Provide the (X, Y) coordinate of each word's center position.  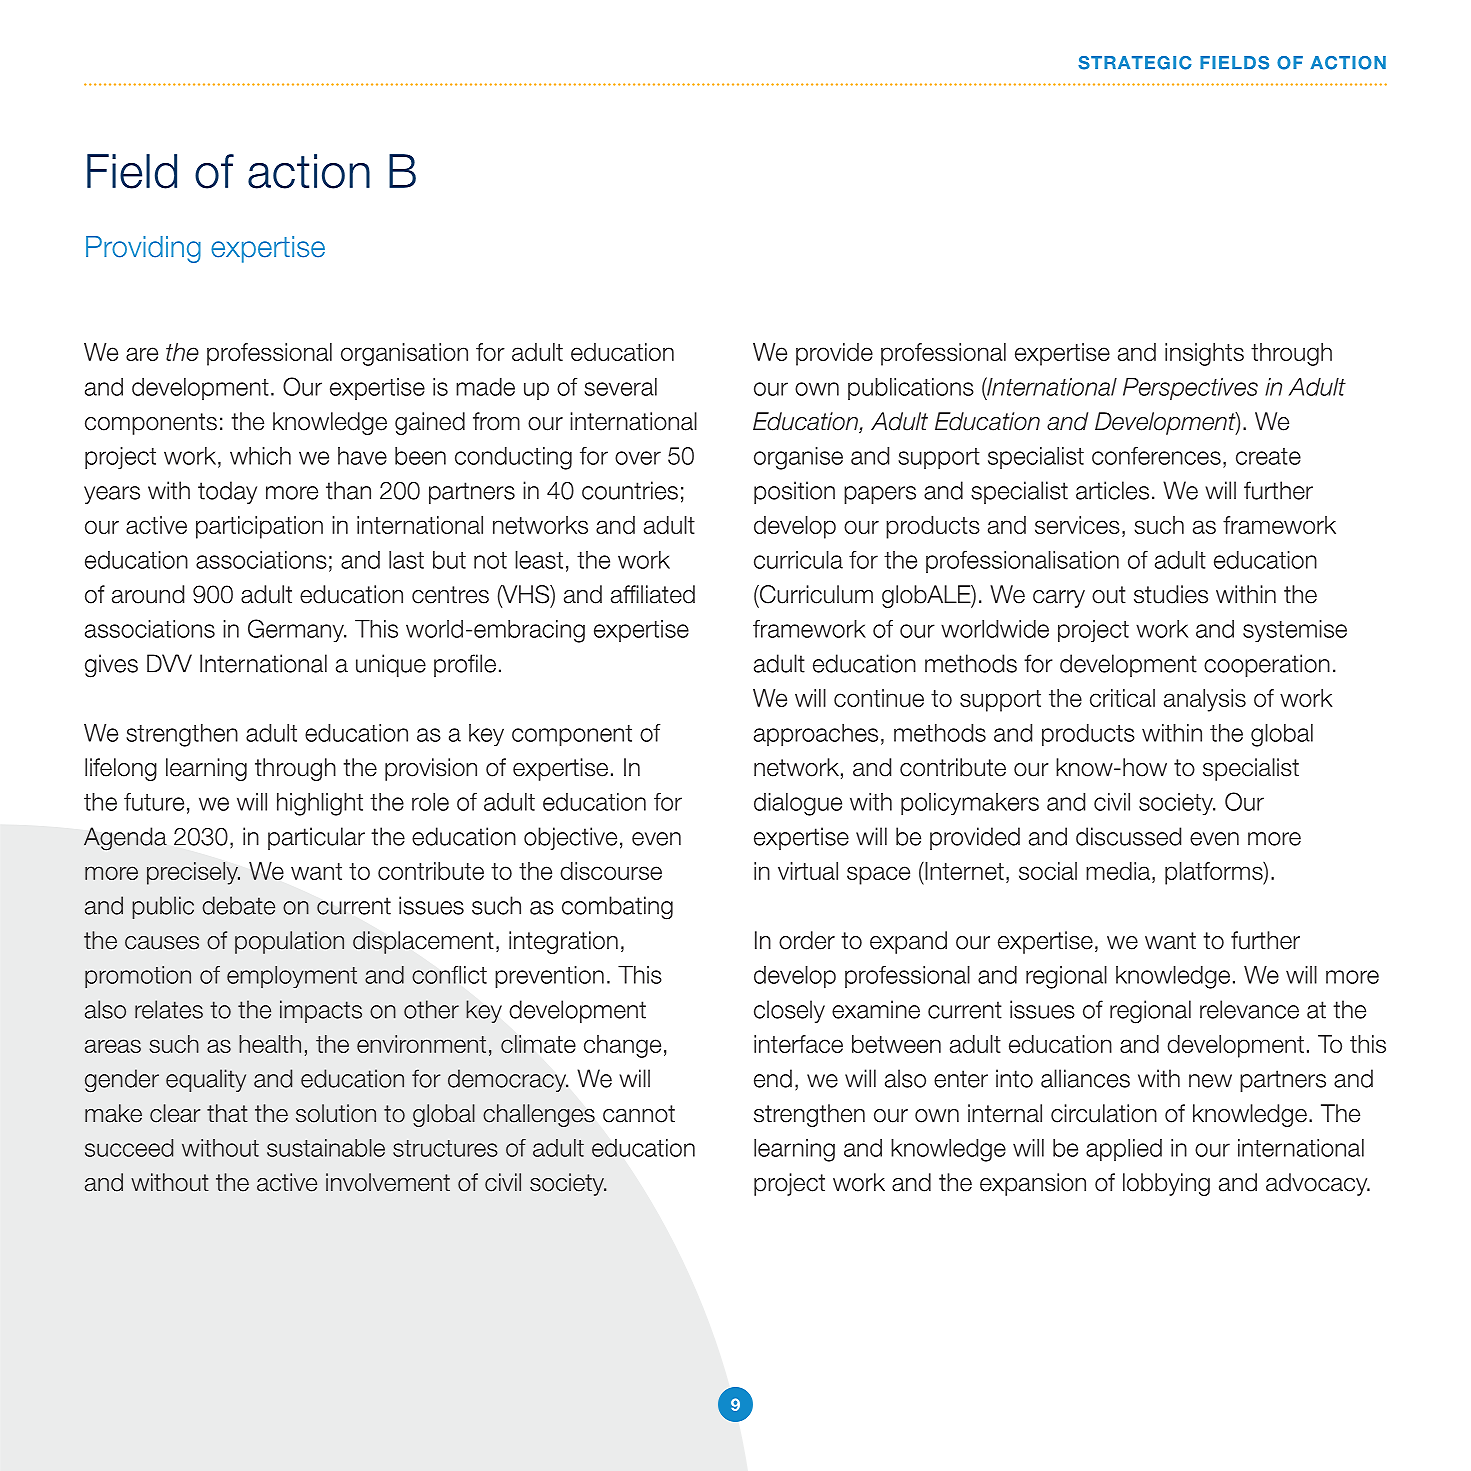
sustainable (326, 1148)
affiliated (653, 594)
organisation (404, 354)
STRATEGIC (1135, 63)
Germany (297, 630)
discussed (1128, 836)
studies (1171, 594)
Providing (143, 249)
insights (1204, 354)
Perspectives (1190, 389)
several (620, 387)
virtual (808, 871)
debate (238, 905)
